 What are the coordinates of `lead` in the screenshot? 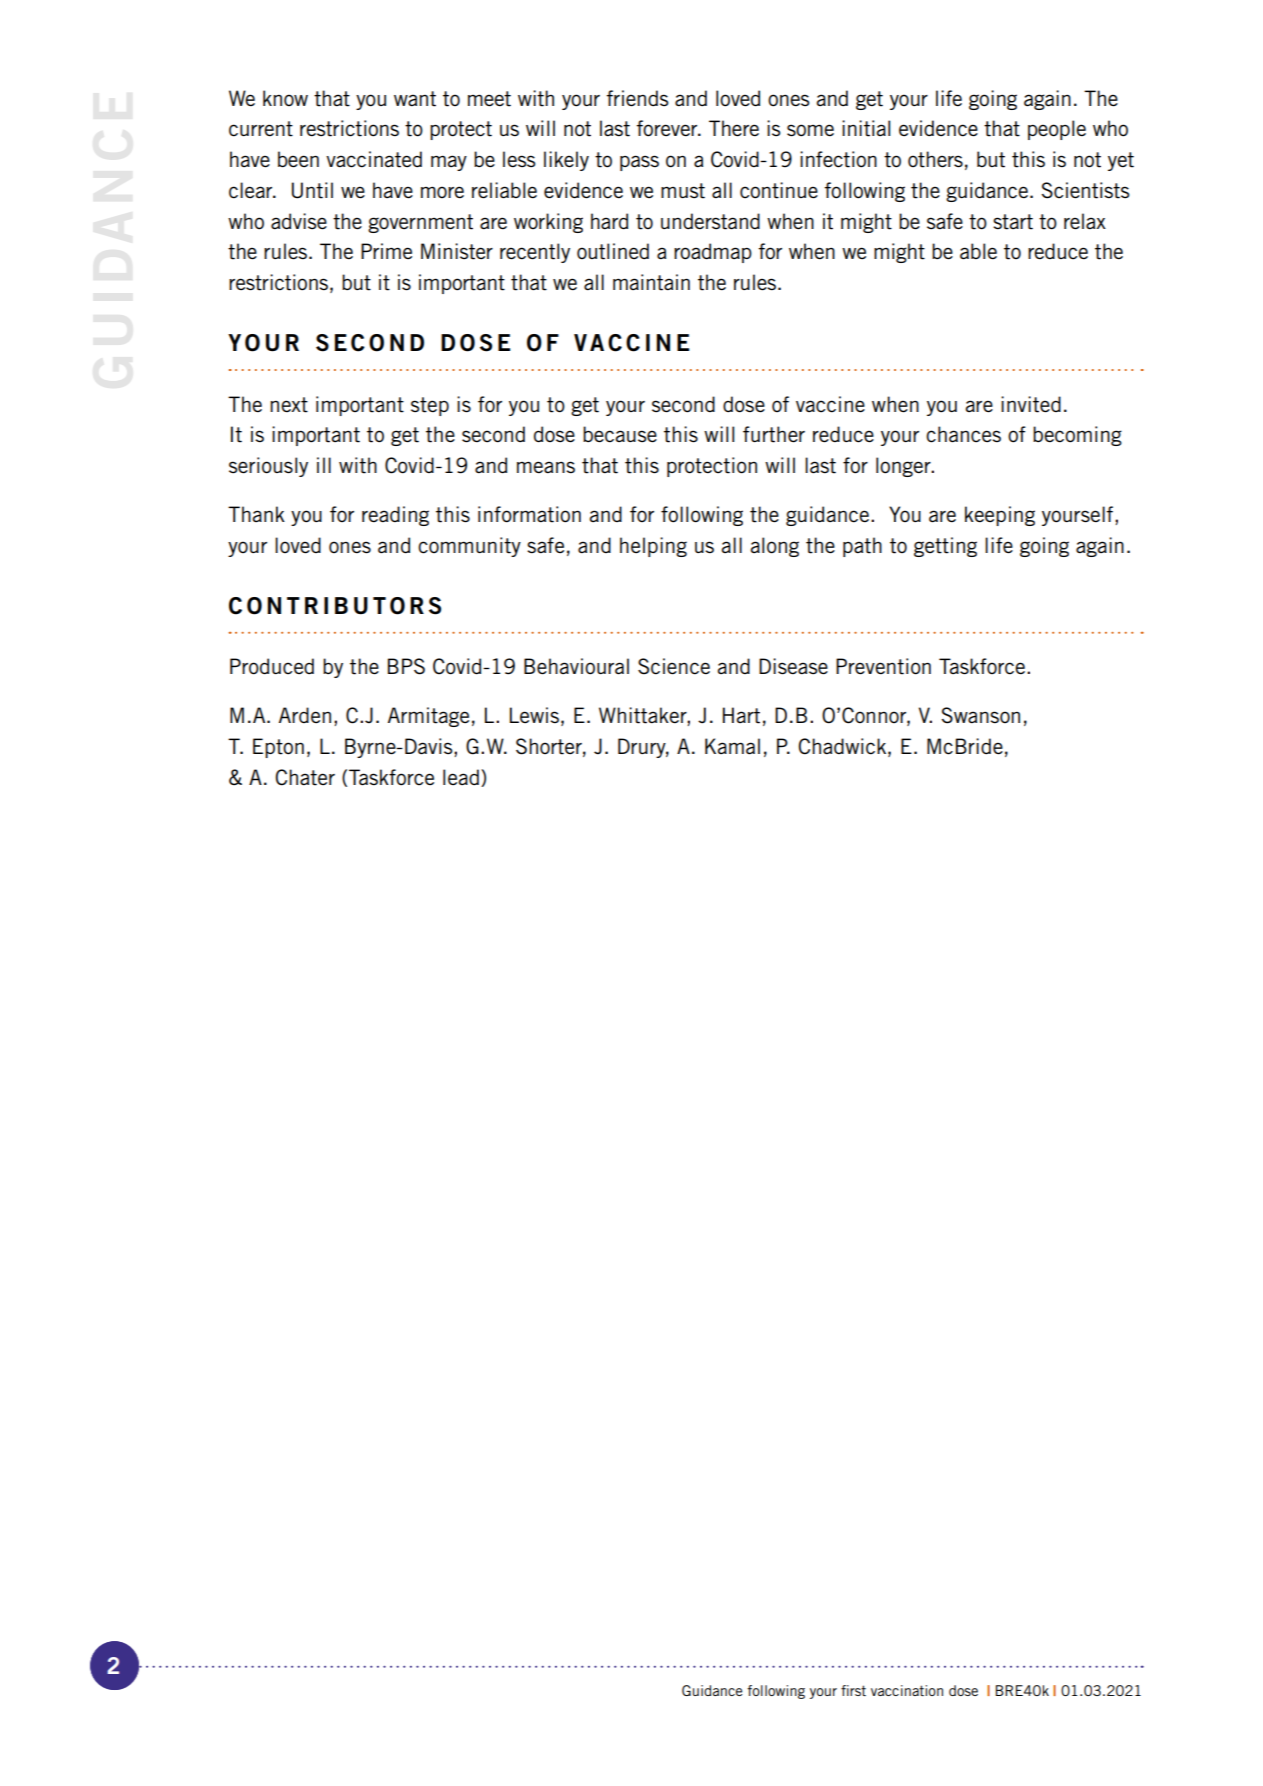 It's located at (461, 777).
